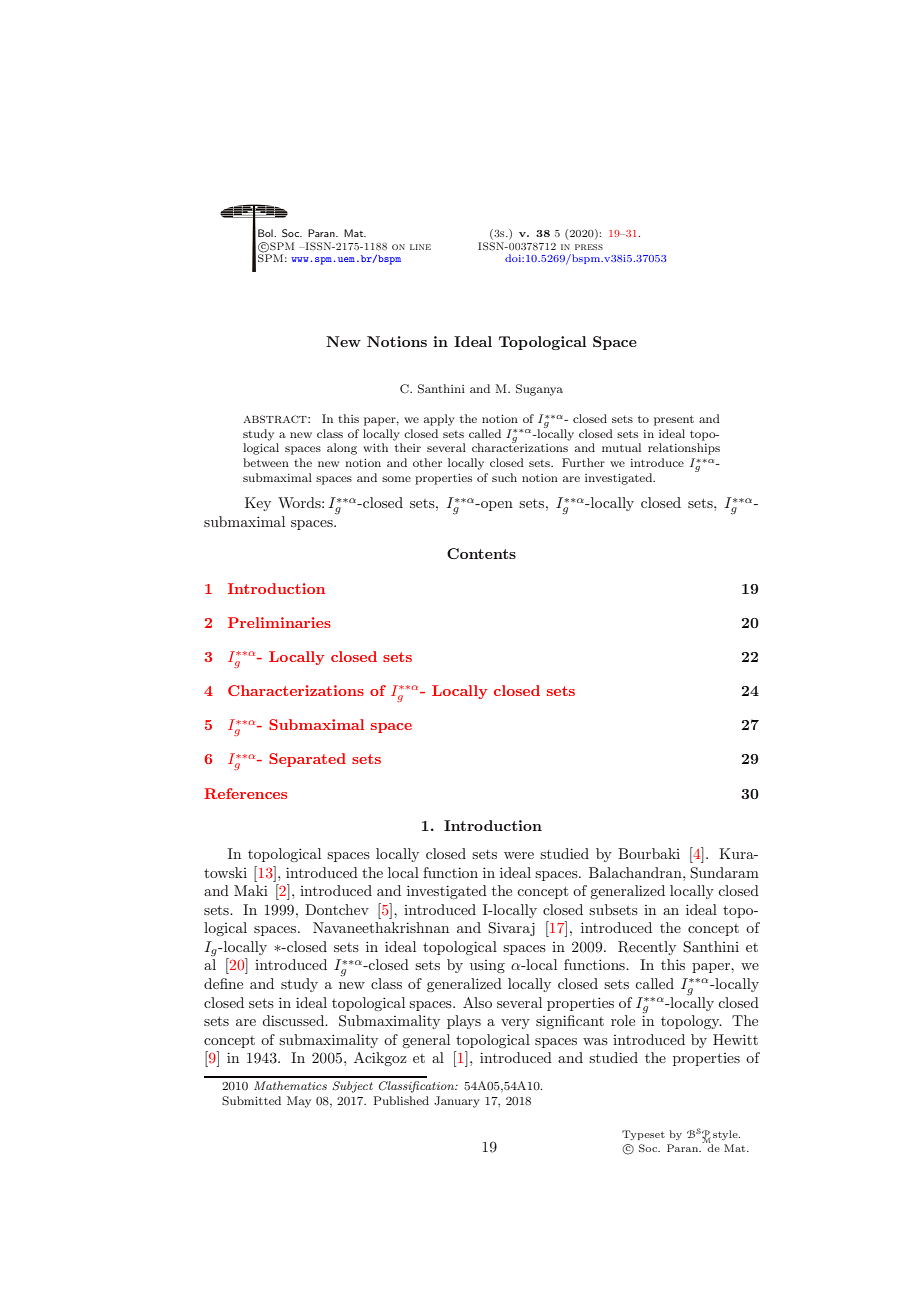  Describe the element at coordinates (266, 462) in the document. I see `between` at that location.
